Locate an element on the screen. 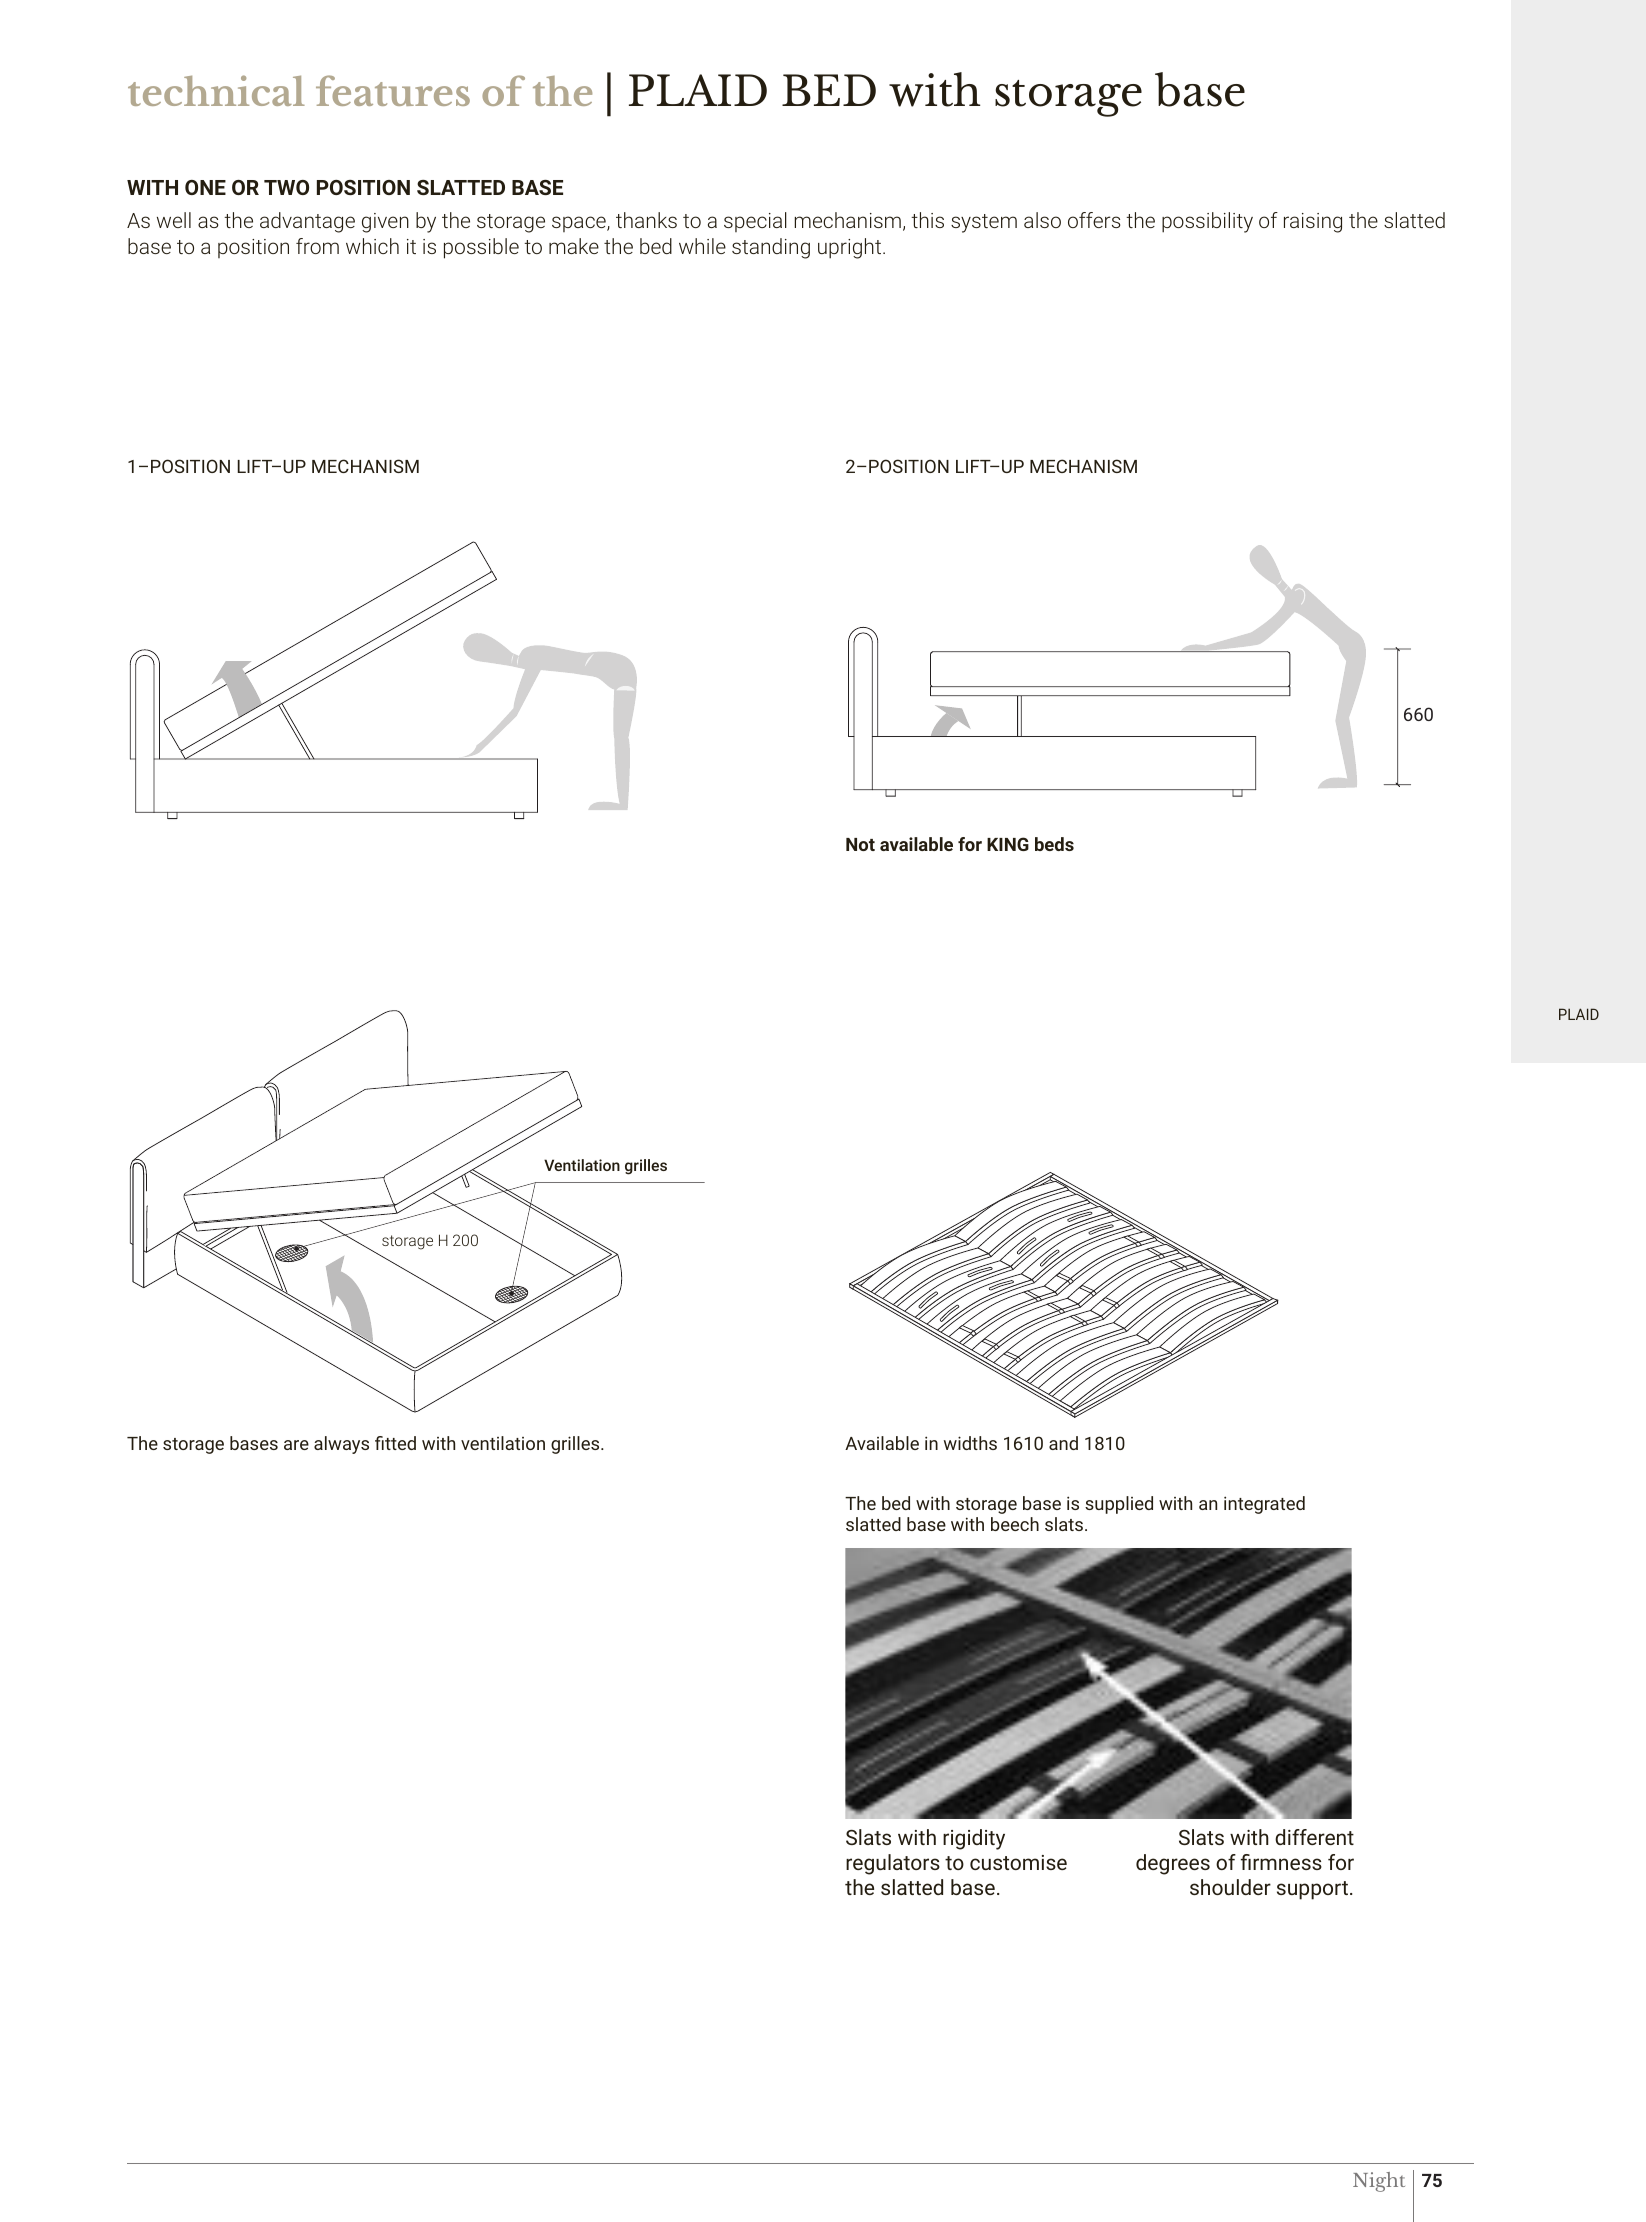 The height and width of the screenshot is (2222, 1646). possibility is located at coordinates (1207, 222).
